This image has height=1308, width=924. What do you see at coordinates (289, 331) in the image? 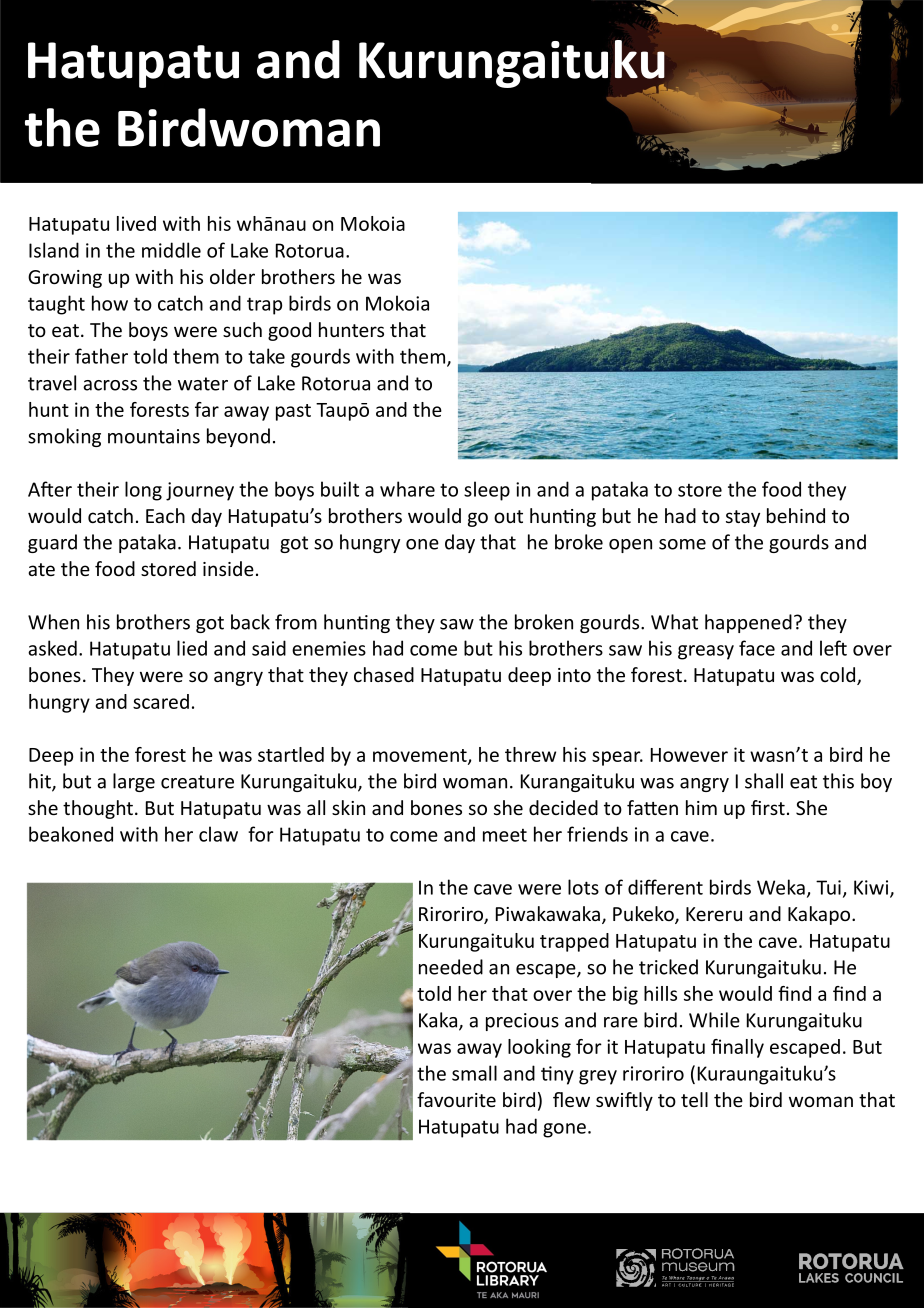
I see `good` at bounding box center [289, 331].
